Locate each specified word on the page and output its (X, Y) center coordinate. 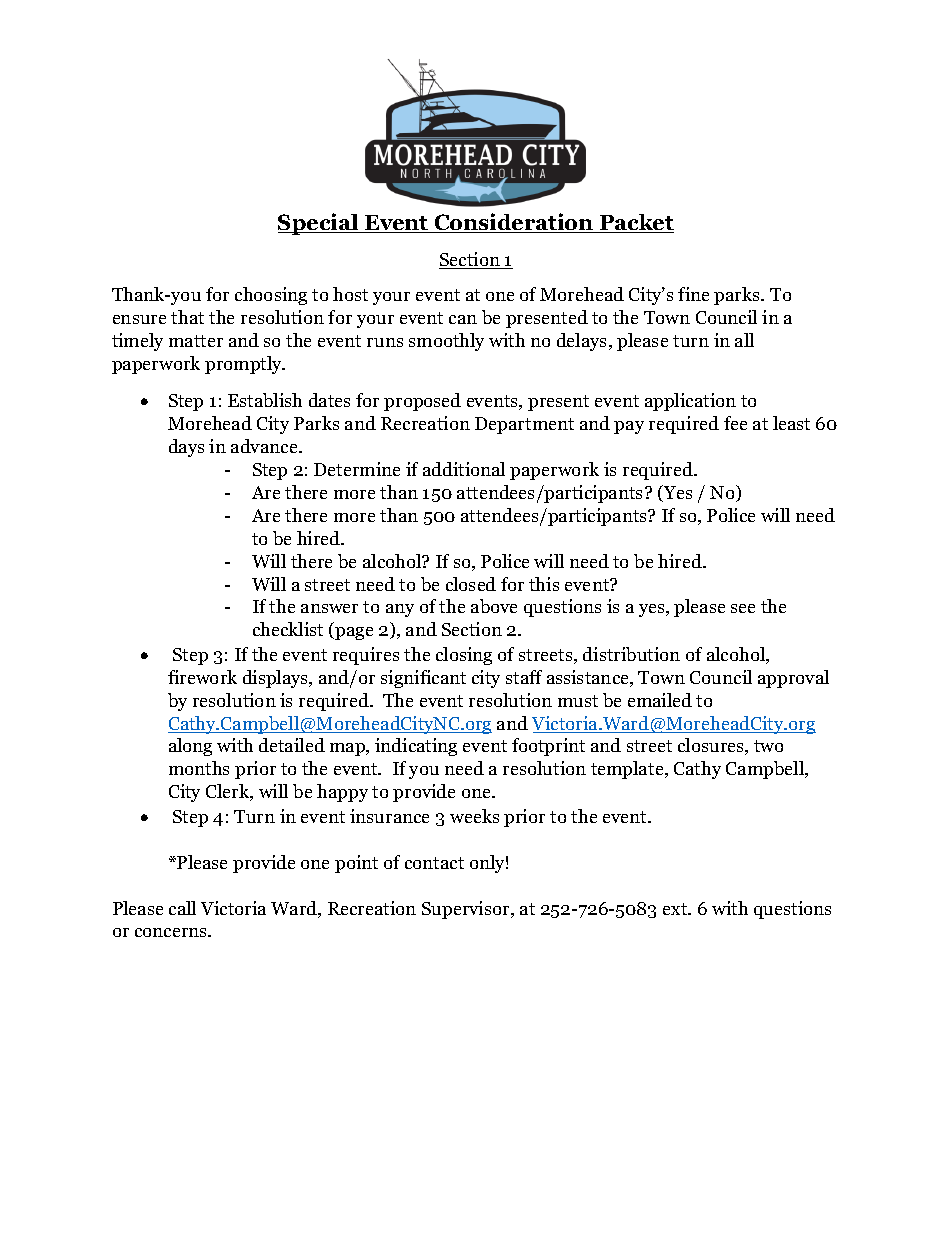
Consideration (514, 223)
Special (319, 224)
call (182, 908)
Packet (636, 223)
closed (471, 584)
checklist (288, 629)
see (743, 608)
